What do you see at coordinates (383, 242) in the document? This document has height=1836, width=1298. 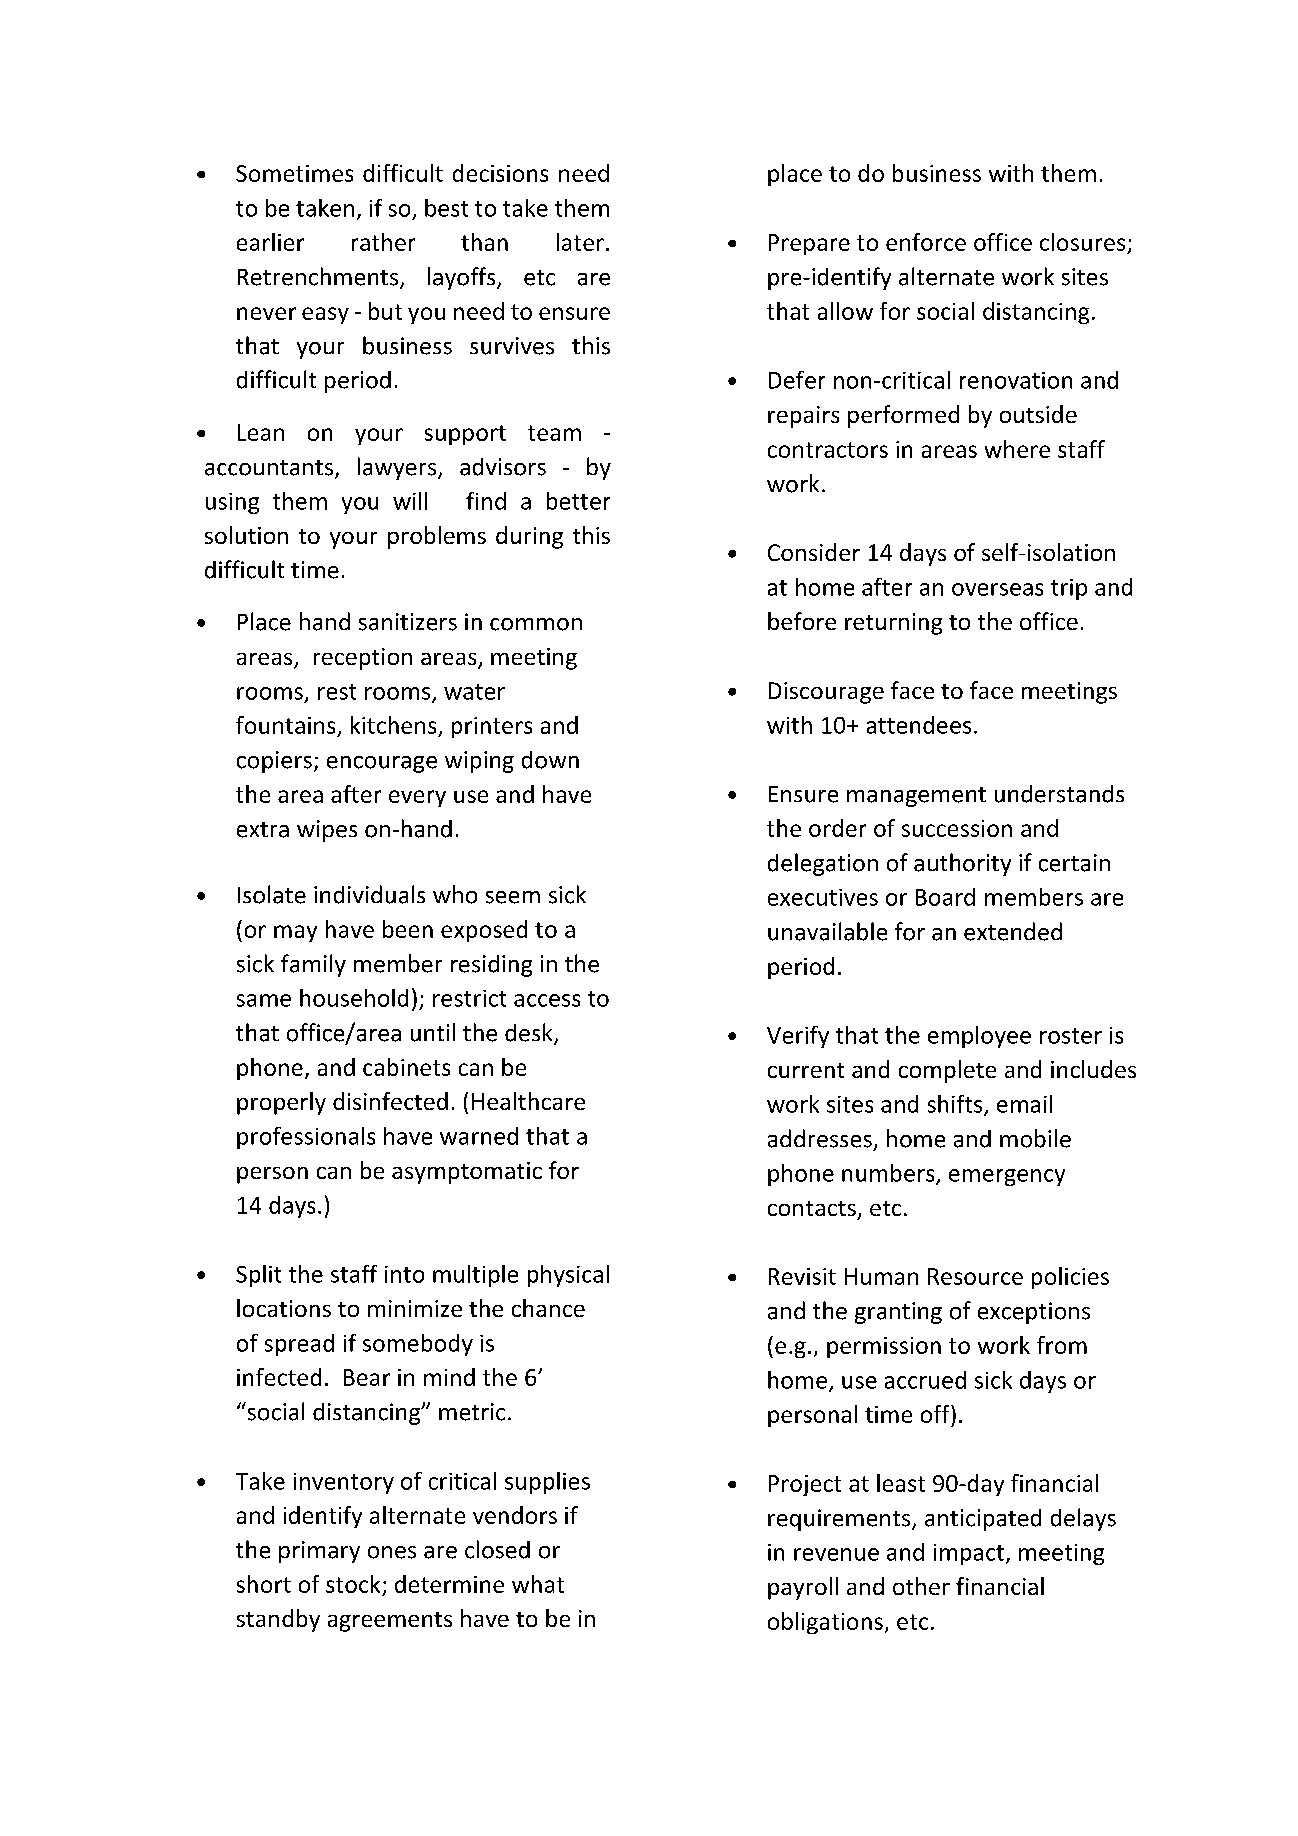 I see `rather` at bounding box center [383, 242].
